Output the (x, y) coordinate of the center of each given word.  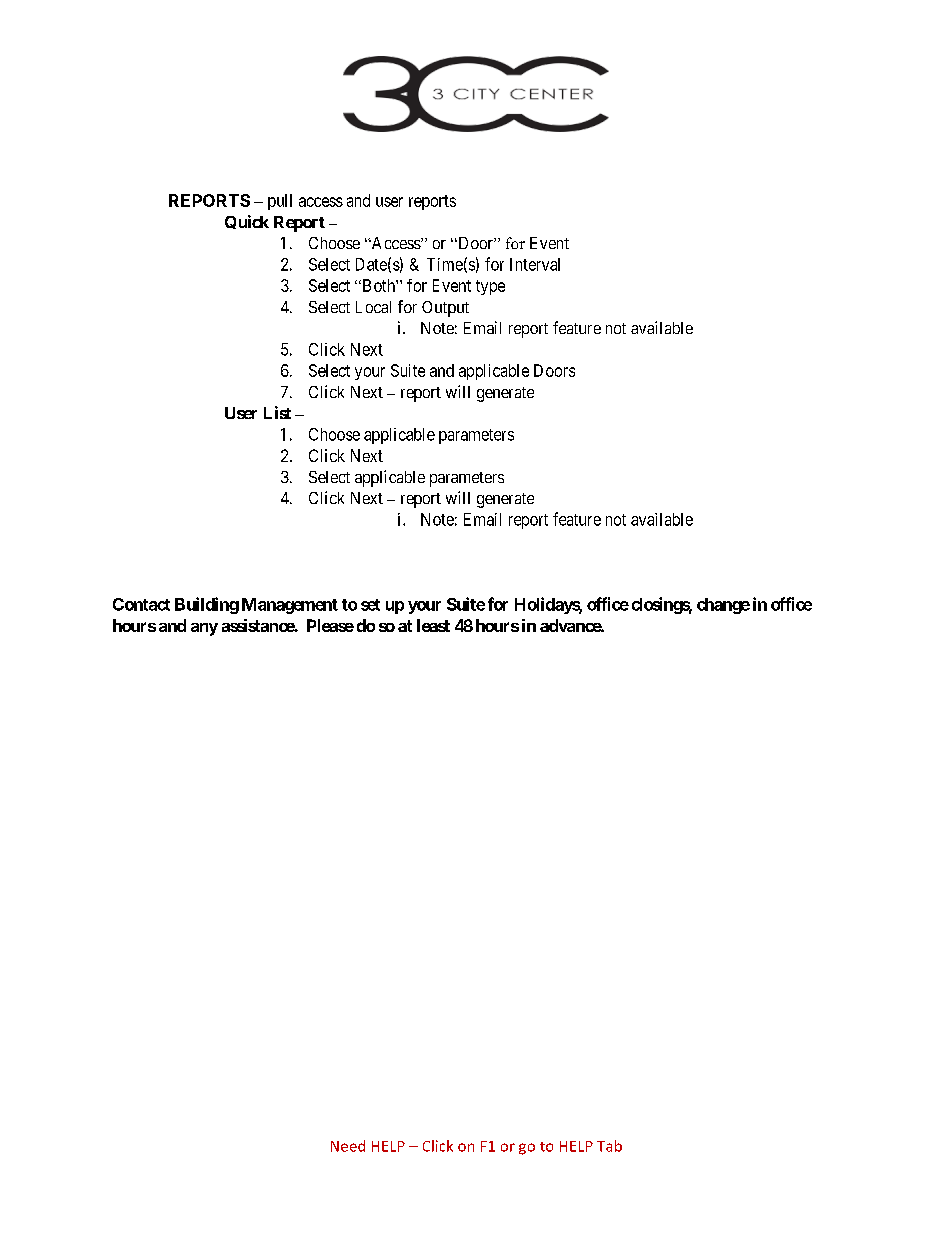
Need (348, 1146)
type (490, 287)
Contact (141, 604)
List (277, 412)
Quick (247, 222)
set (370, 605)
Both (378, 285)
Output (445, 309)
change (723, 606)
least (433, 625)
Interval (535, 264)
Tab (609, 1146)
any (204, 629)
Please (330, 625)
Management (290, 606)
